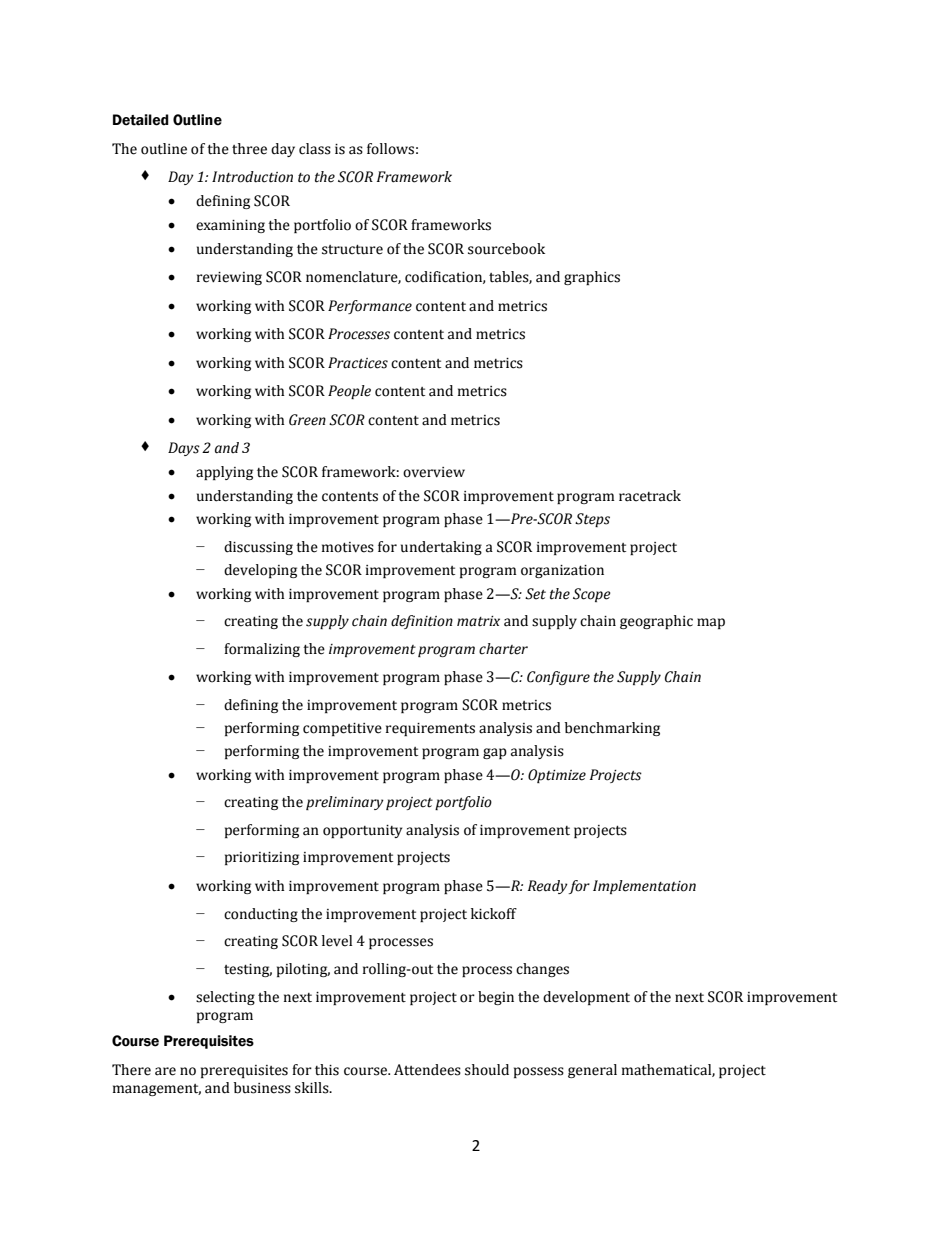  What do you see at coordinates (422, 622) in the screenshot?
I see `definition` at bounding box center [422, 622].
